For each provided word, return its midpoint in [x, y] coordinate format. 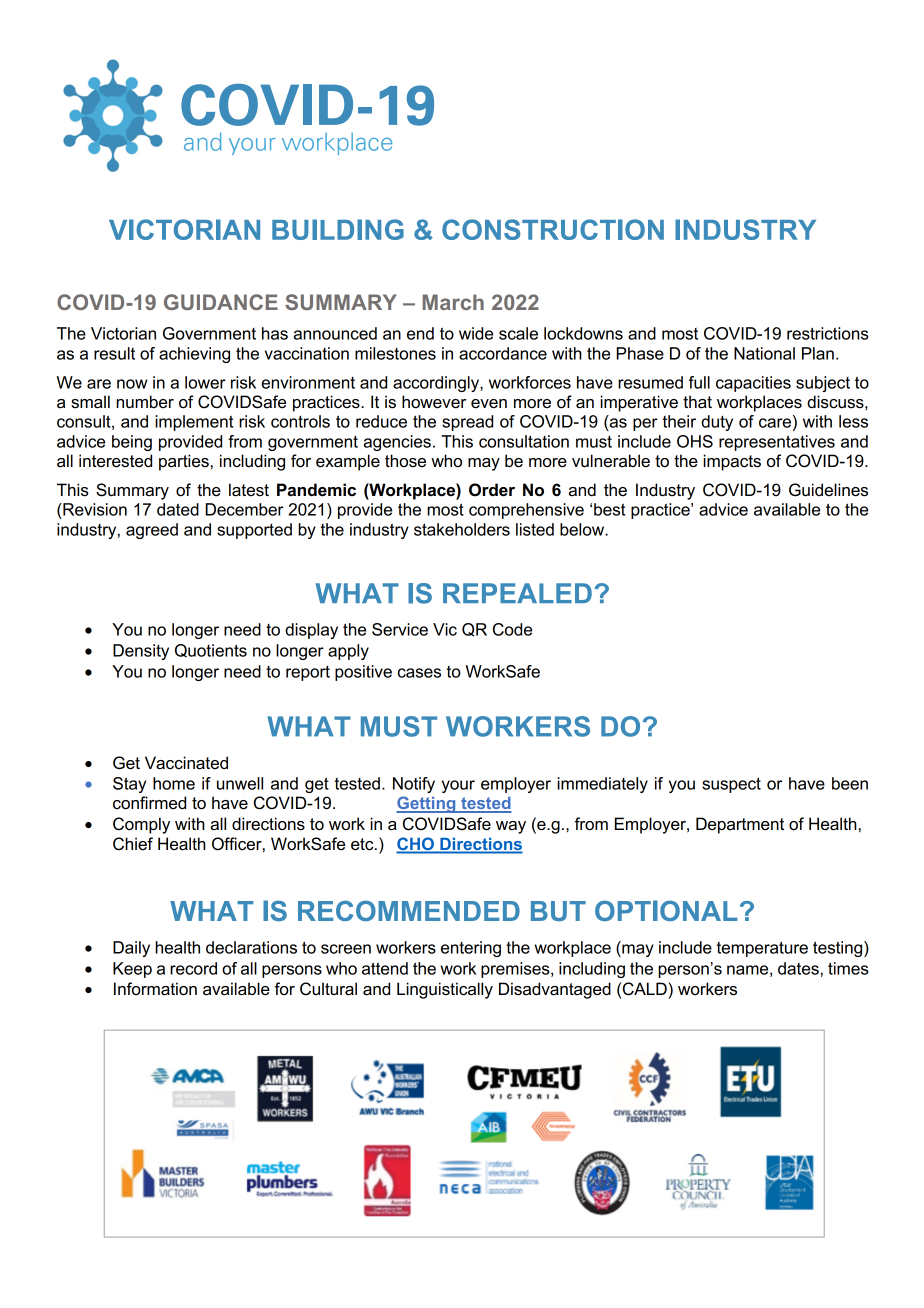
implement [194, 423]
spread [467, 423]
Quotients [211, 651]
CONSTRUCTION [553, 229]
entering [471, 949]
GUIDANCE [221, 302]
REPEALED [517, 593]
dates [798, 968]
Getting [427, 804]
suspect [731, 785]
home [174, 783]
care [776, 423]
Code [512, 629]
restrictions [828, 333]
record [193, 968]
